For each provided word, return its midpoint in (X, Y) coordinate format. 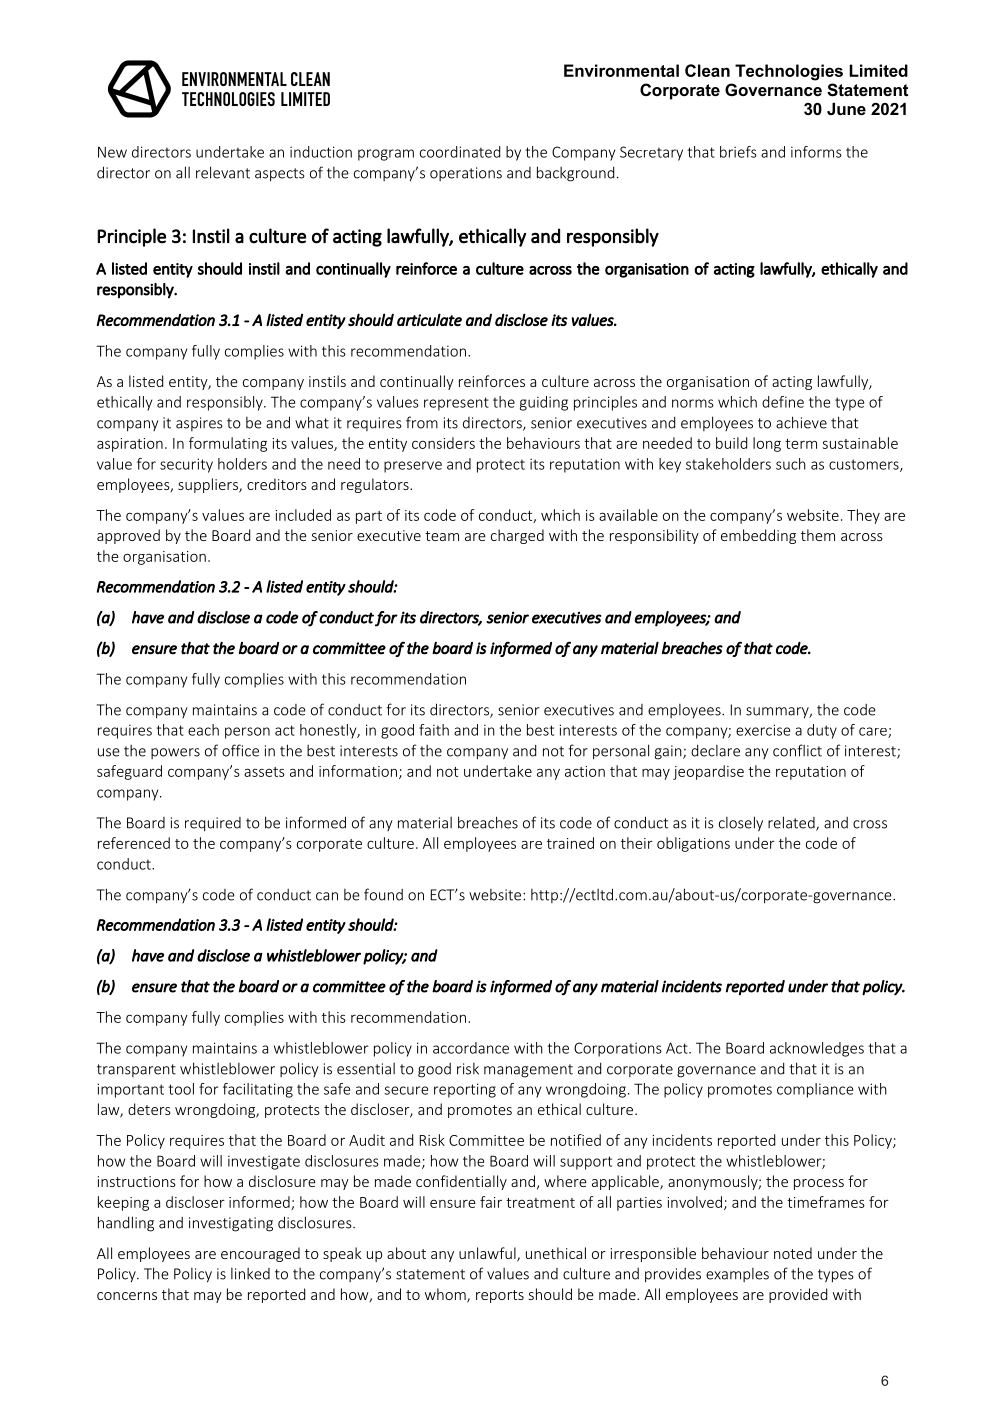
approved (128, 536)
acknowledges (817, 1049)
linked (250, 1274)
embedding (758, 536)
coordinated (460, 152)
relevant (223, 172)
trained (570, 843)
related (792, 823)
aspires (199, 424)
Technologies (789, 72)
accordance (471, 1048)
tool (181, 1089)
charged (517, 536)
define (783, 402)
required (213, 824)
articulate (429, 319)
